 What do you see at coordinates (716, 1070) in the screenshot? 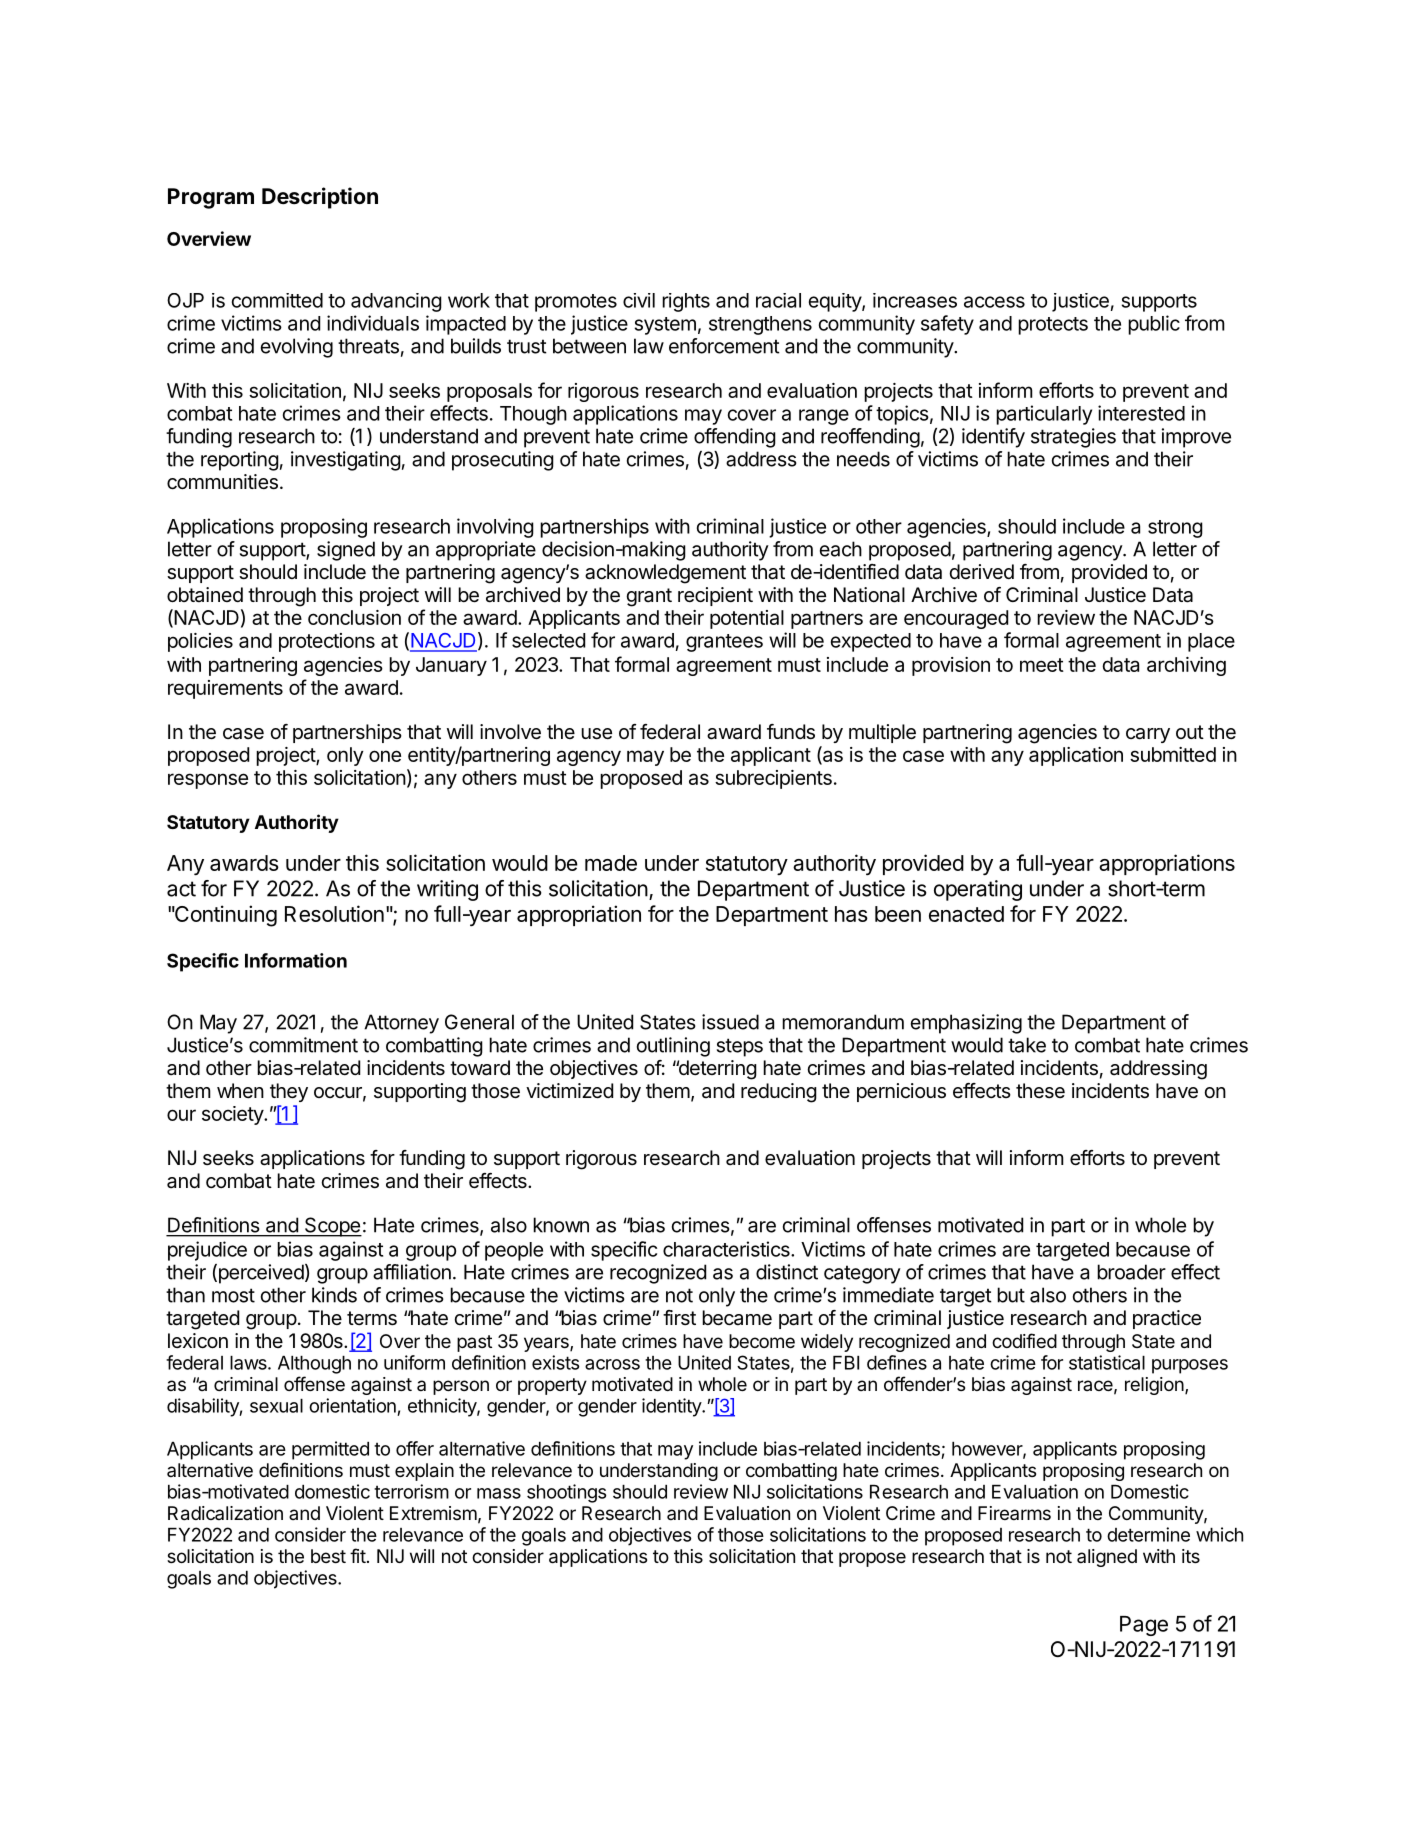
I see `deterring` at bounding box center [716, 1070].
